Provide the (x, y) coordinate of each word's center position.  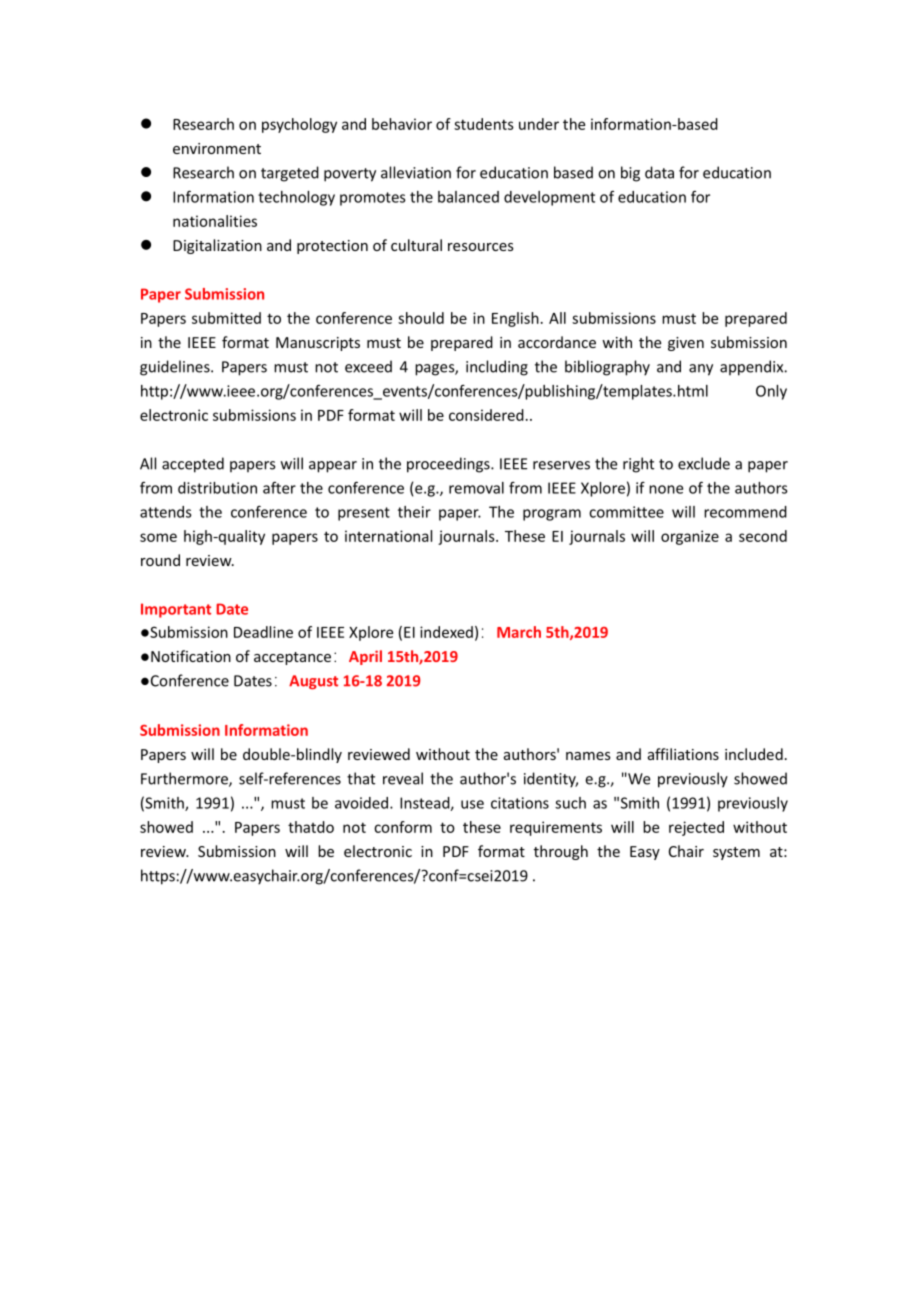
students (484, 124)
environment (217, 148)
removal (476, 488)
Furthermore (185, 779)
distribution (217, 488)
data (659, 172)
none (666, 489)
